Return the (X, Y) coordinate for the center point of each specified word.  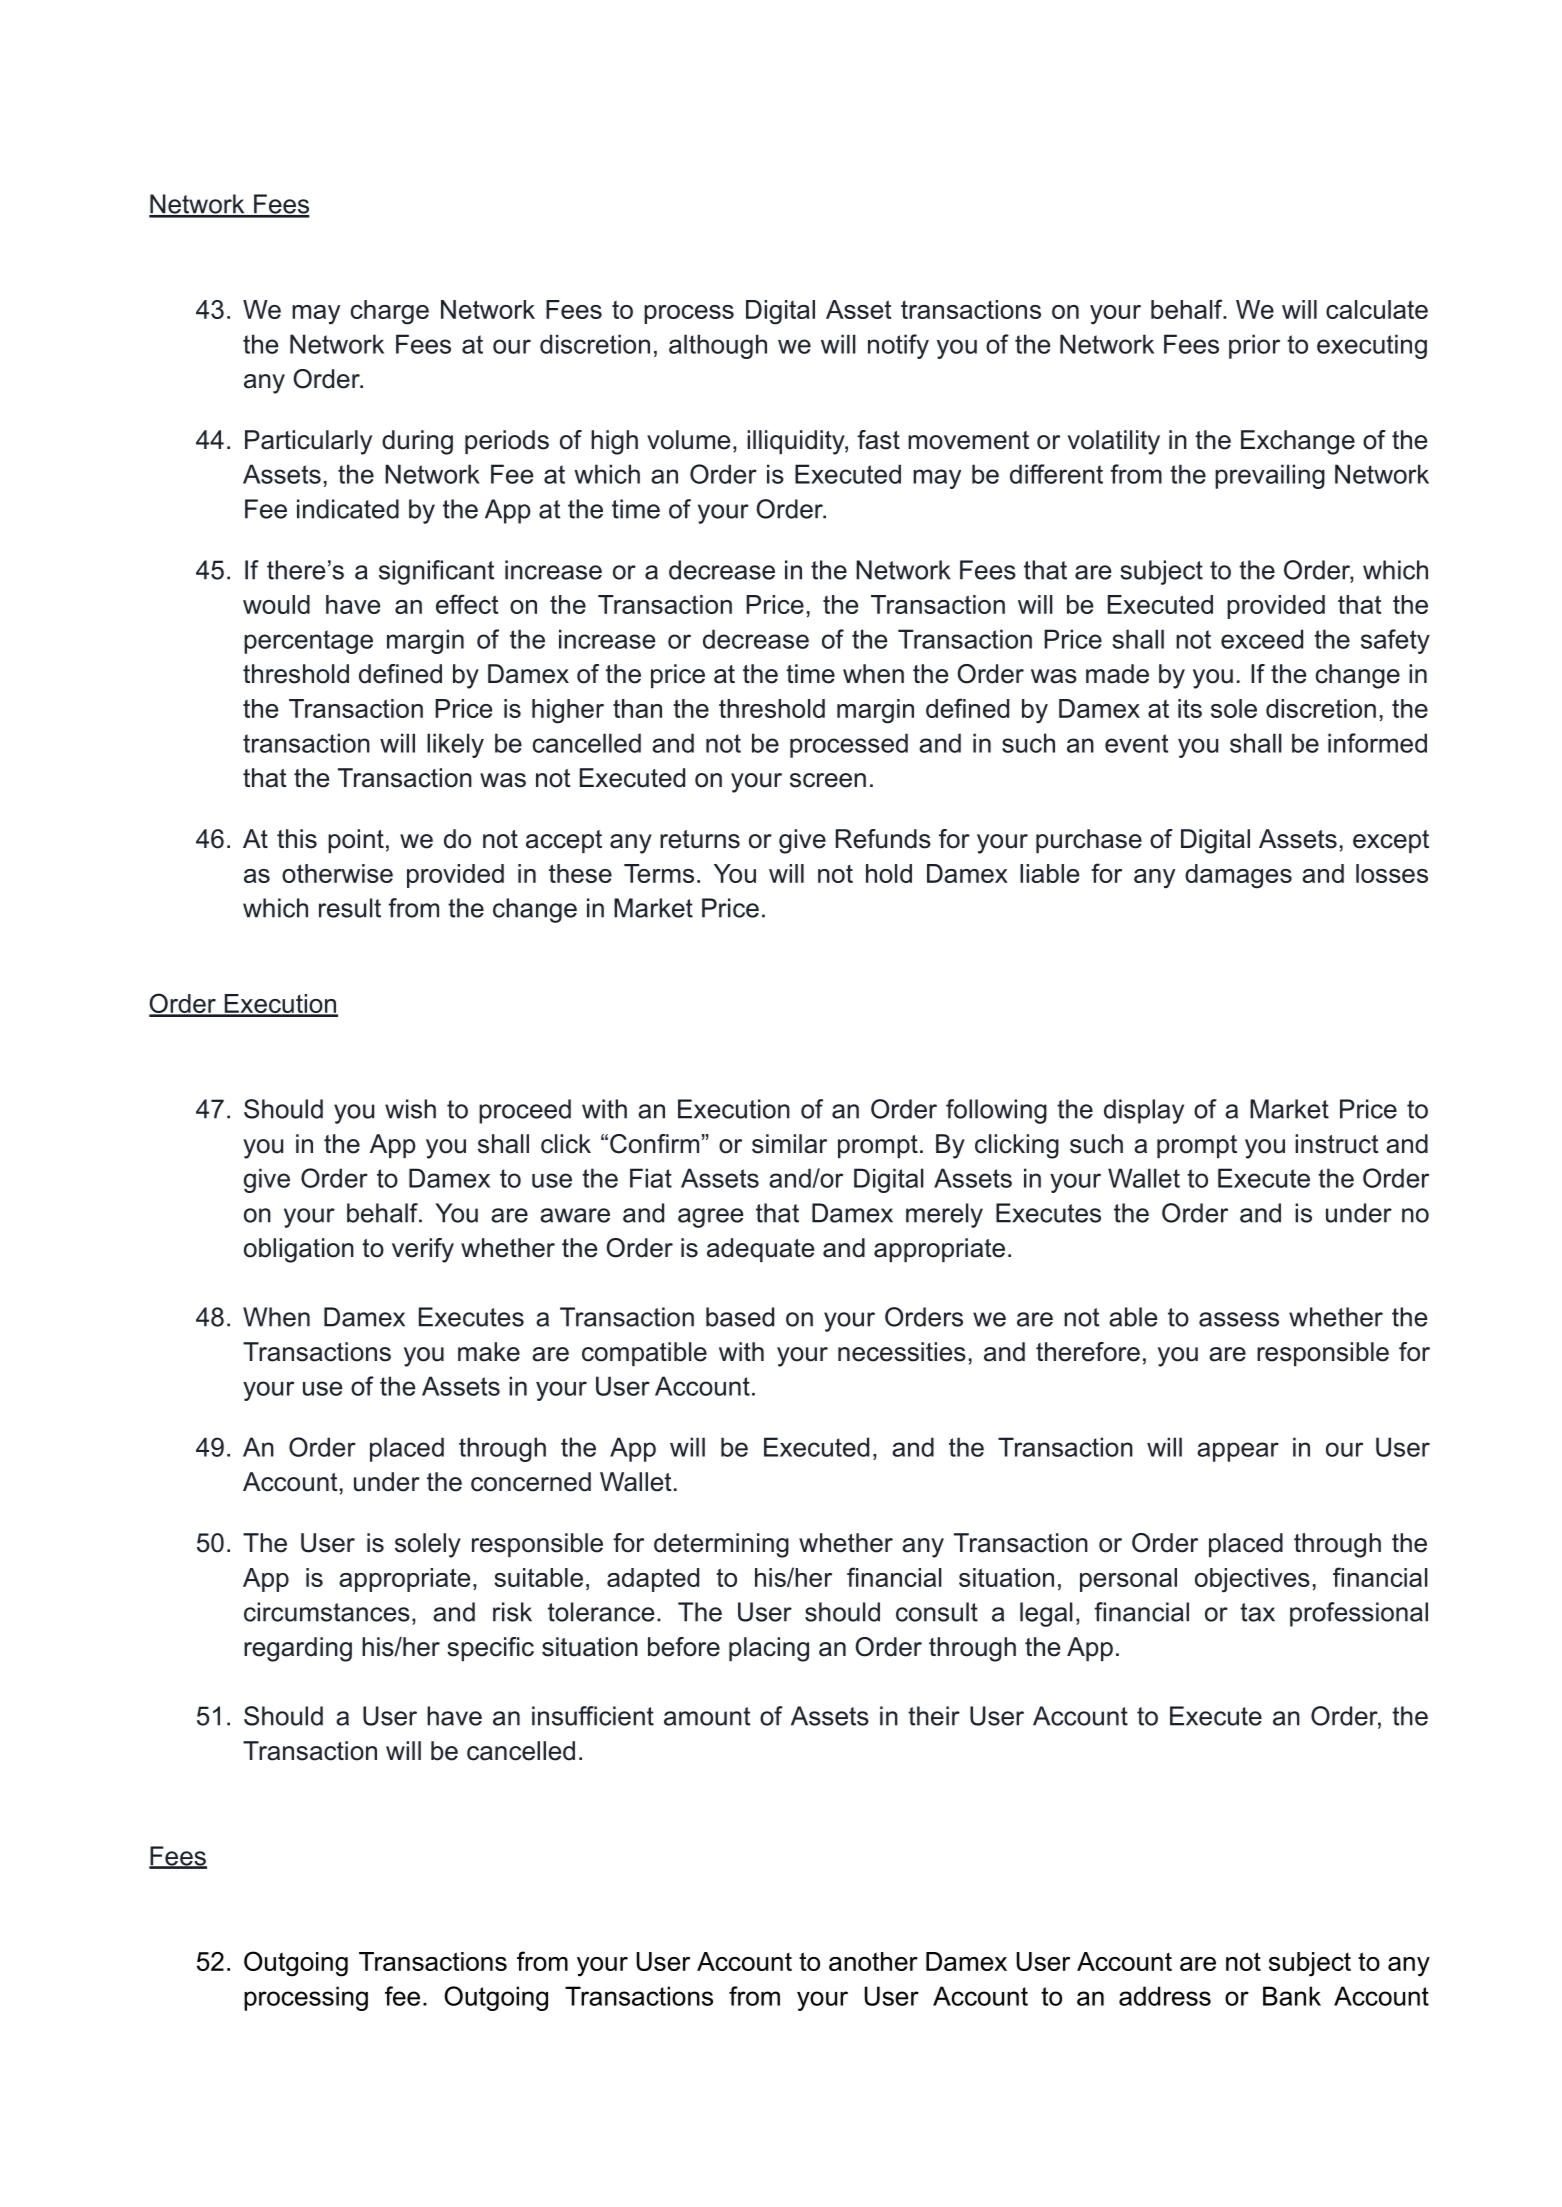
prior (1254, 346)
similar (789, 1144)
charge (390, 312)
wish (410, 1109)
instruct (1337, 1144)
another (873, 1961)
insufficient (593, 1716)
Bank (1292, 1996)
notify (898, 346)
